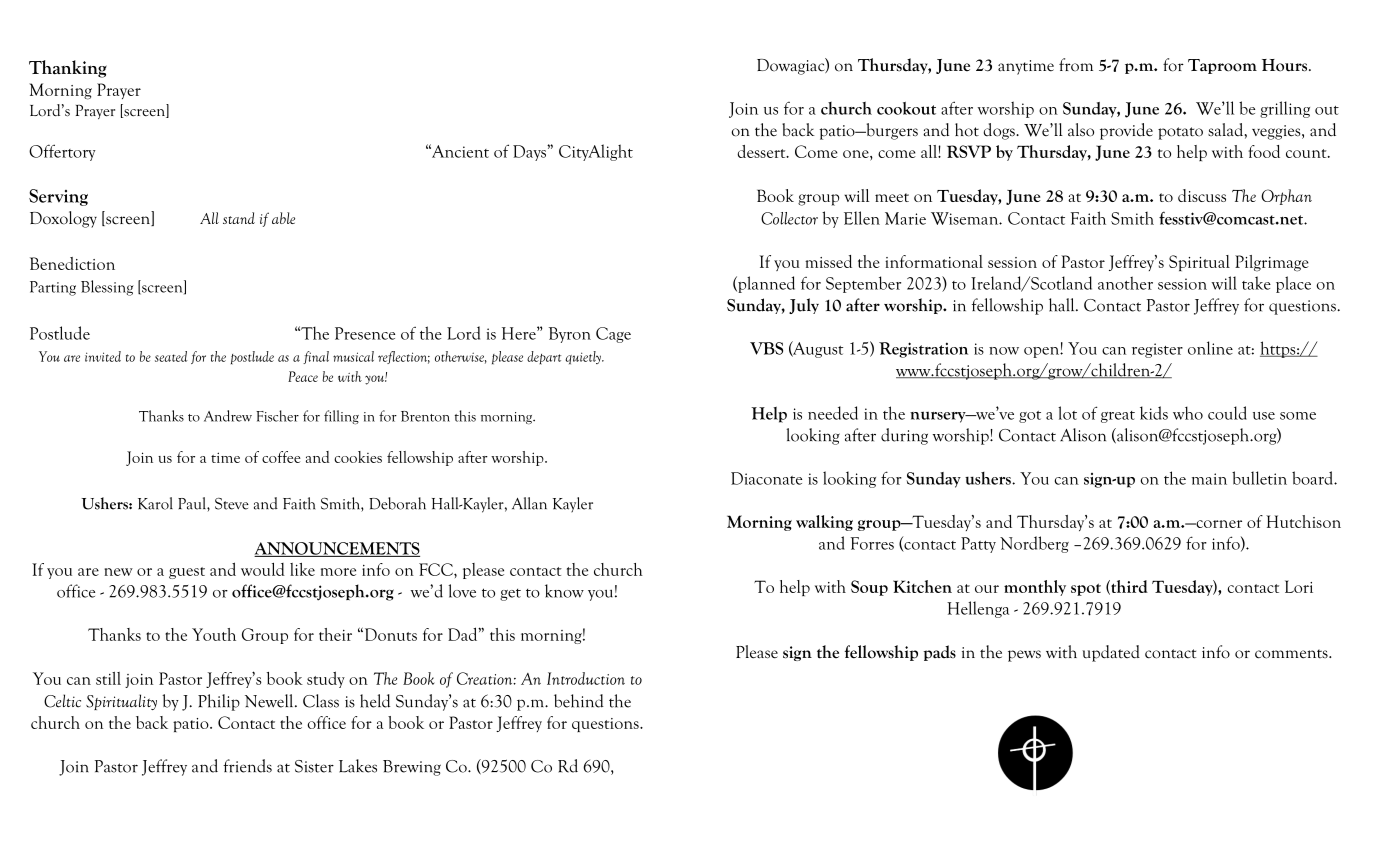  Describe the element at coordinates (1154, 413) in the document. I see `kids` at that location.
